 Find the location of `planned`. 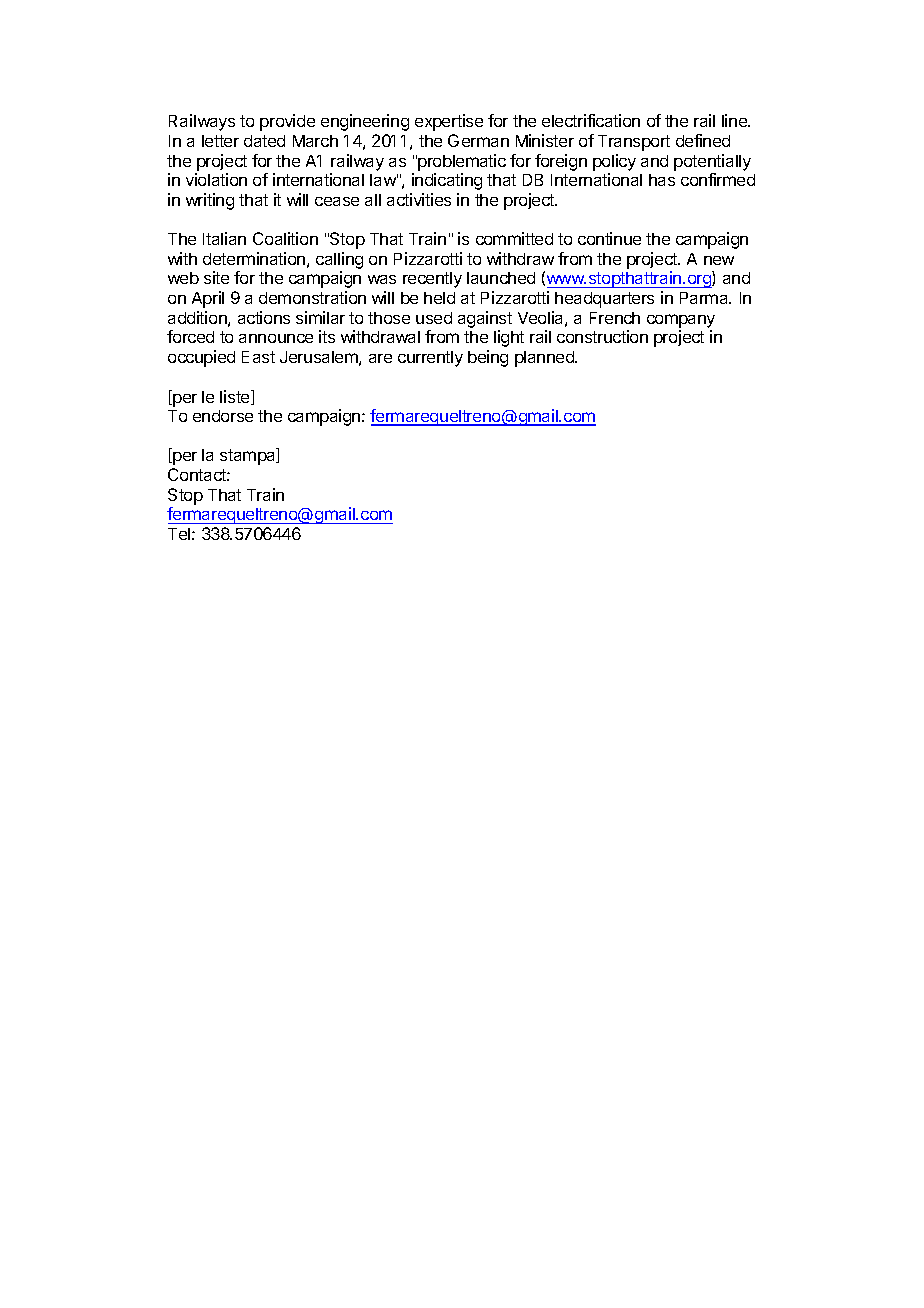

planned is located at coordinates (545, 359).
